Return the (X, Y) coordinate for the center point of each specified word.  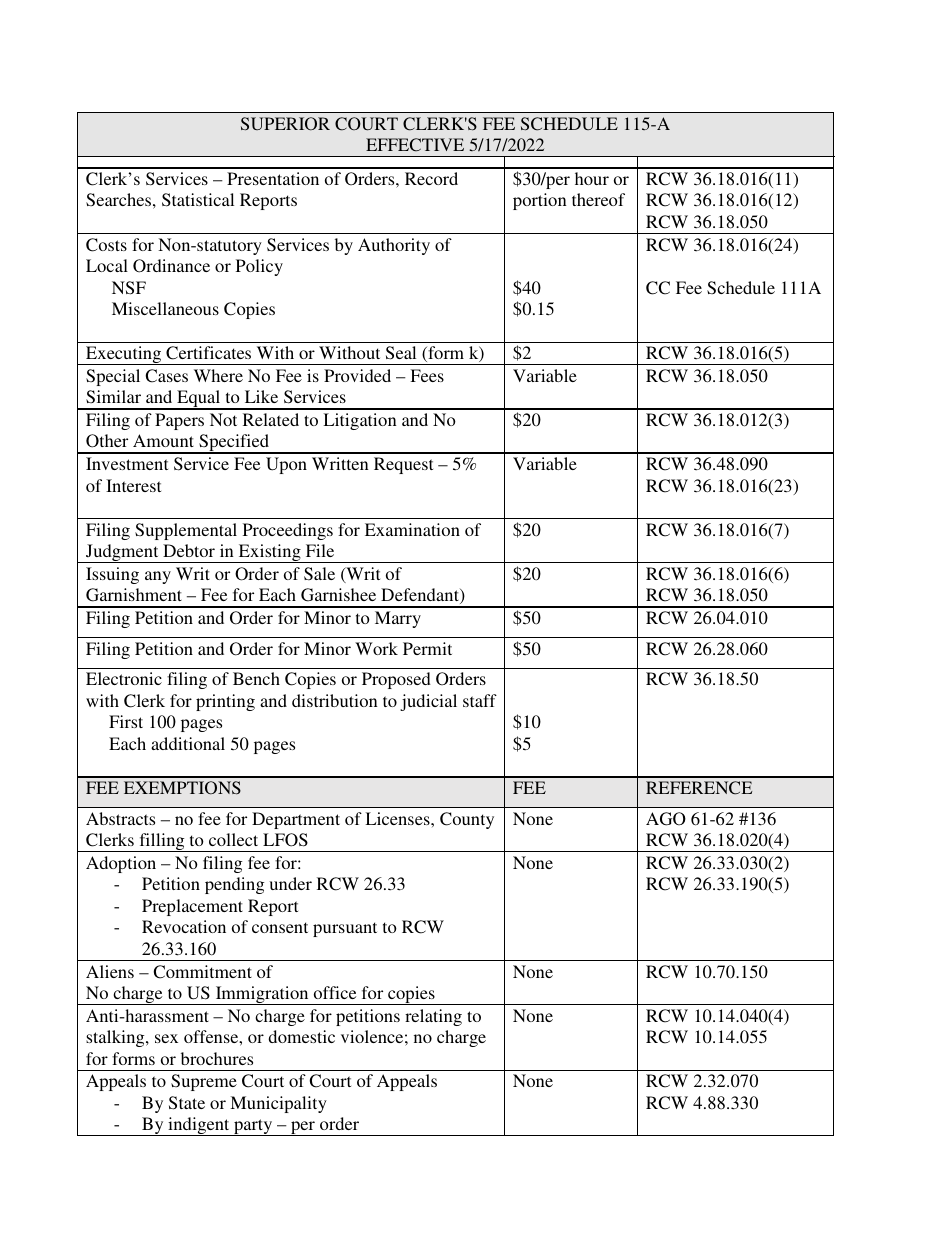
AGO (666, 819)
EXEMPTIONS (182, 788)
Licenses (398, 818)
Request (403, 465)
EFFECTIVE (415, 145)
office (335, 992)
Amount (163, 440)
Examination (412, 529)
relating (433, 1017)
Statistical (198, 200)
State (187, 1103)
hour (592, 178)
